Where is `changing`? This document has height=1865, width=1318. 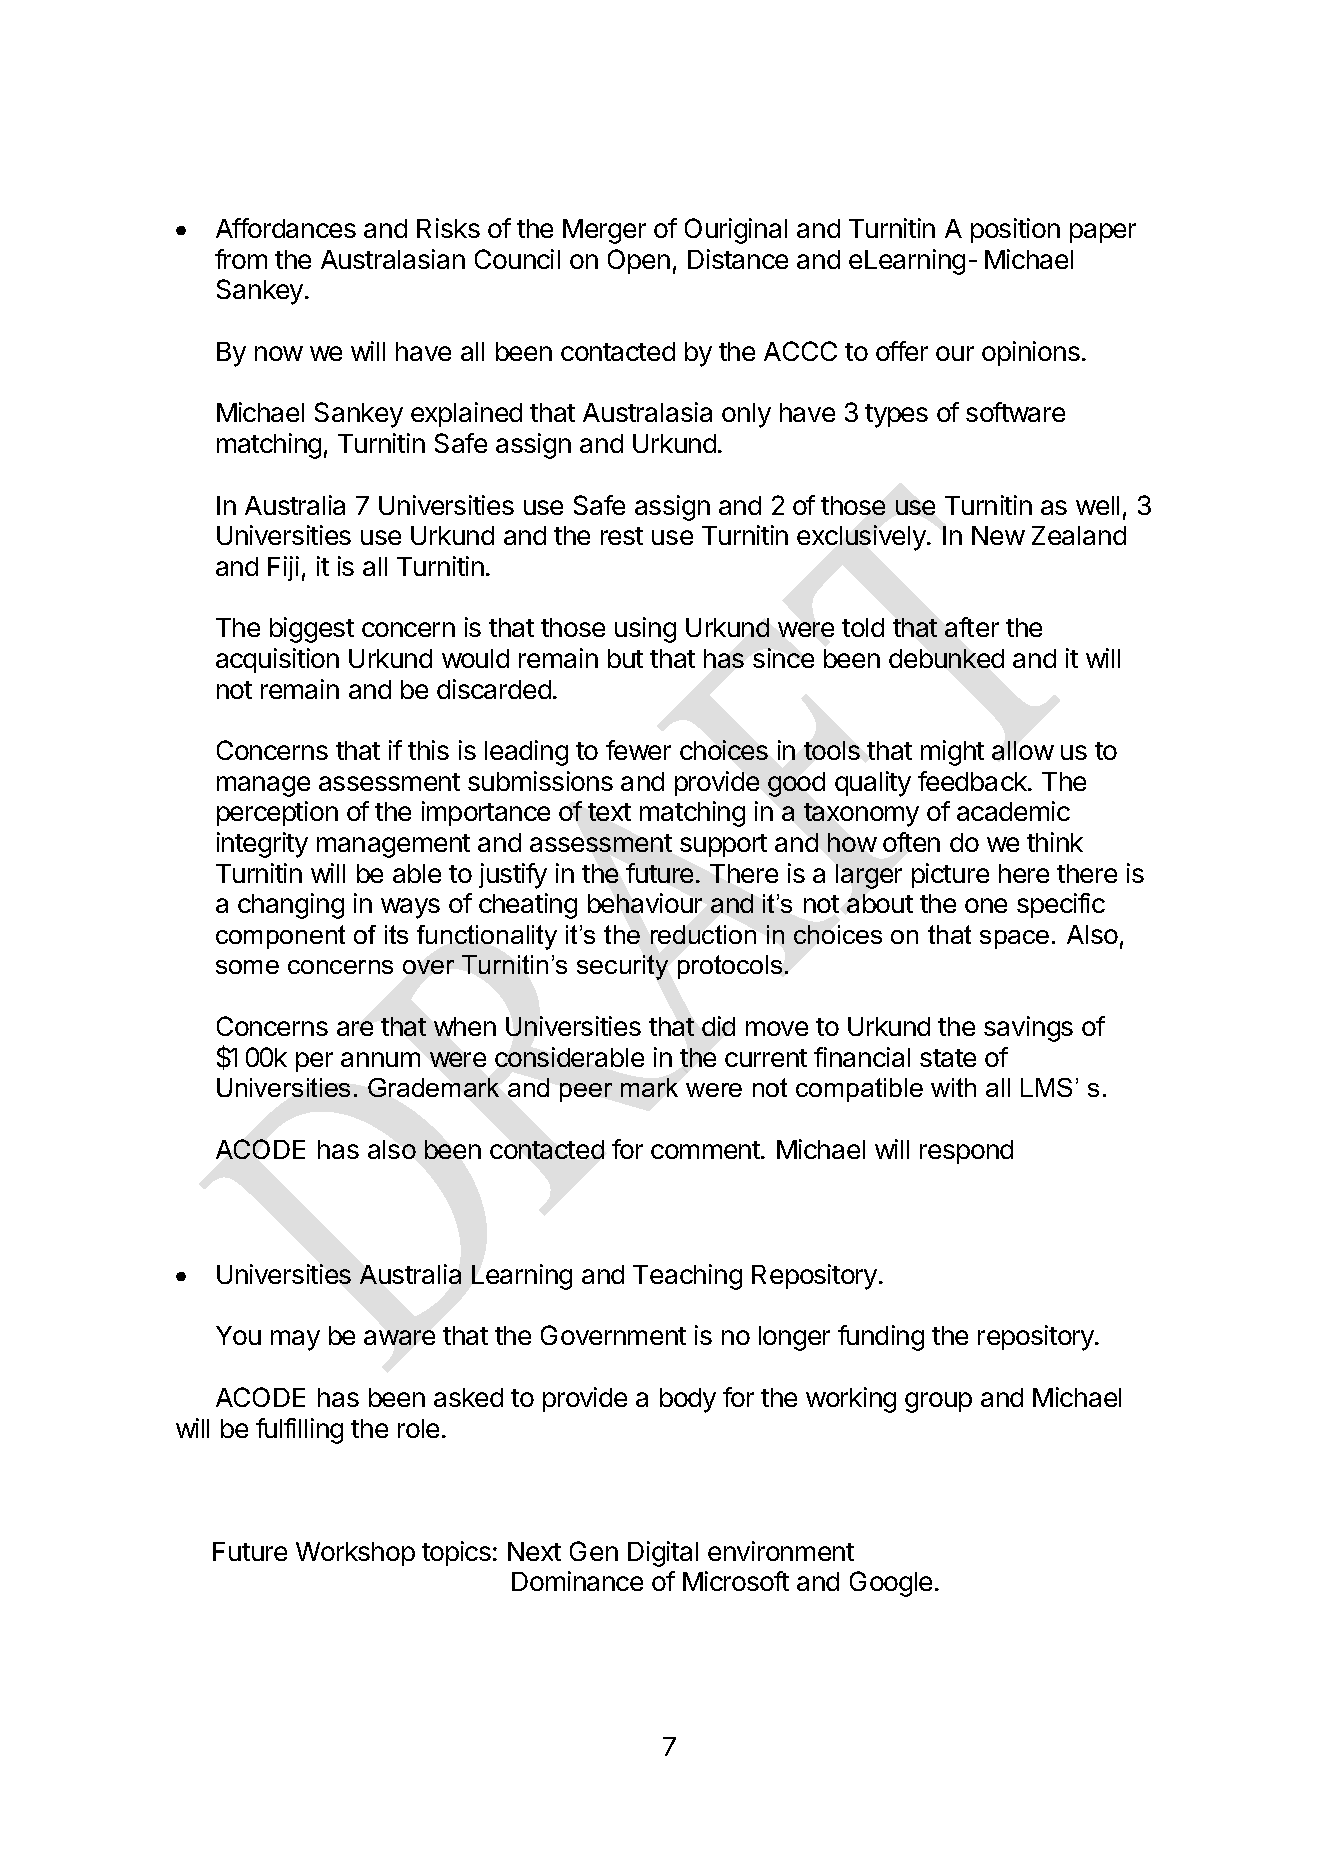 changing is located at coordinates (291, 906).
